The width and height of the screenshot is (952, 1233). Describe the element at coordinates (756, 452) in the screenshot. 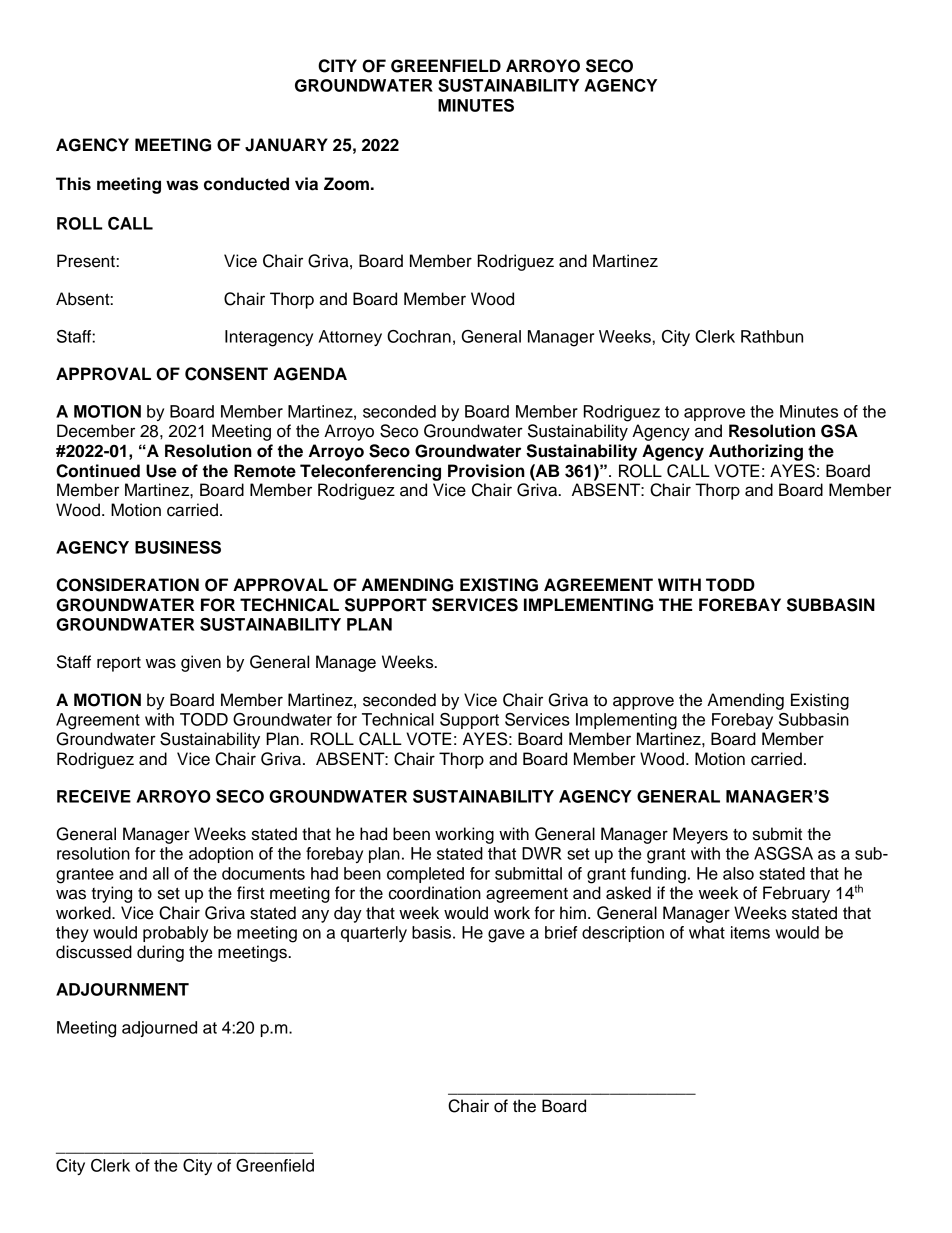

I see `Authorizing` at that location.
